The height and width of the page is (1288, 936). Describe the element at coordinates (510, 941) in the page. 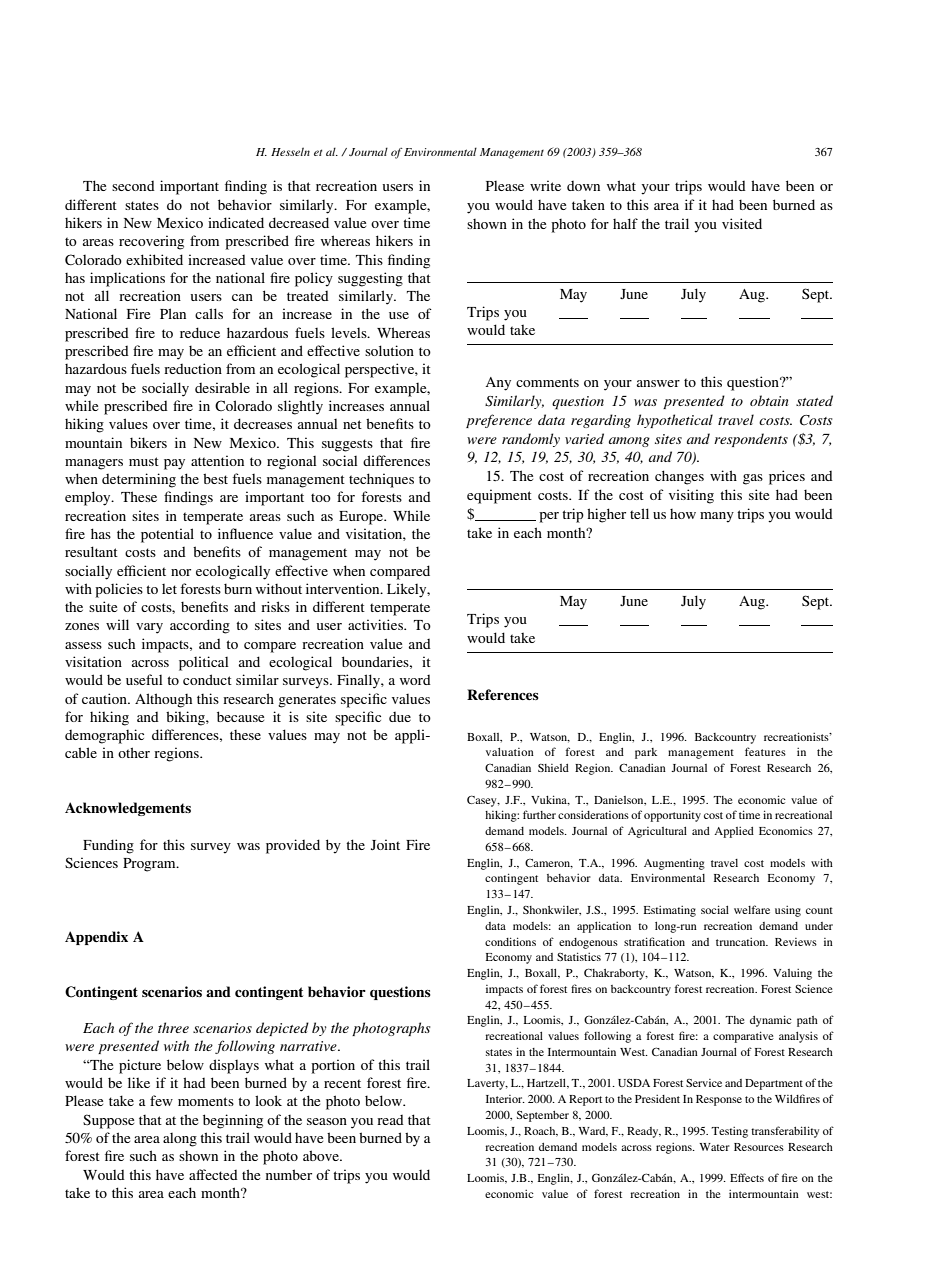

I see `conditions` at that location.
